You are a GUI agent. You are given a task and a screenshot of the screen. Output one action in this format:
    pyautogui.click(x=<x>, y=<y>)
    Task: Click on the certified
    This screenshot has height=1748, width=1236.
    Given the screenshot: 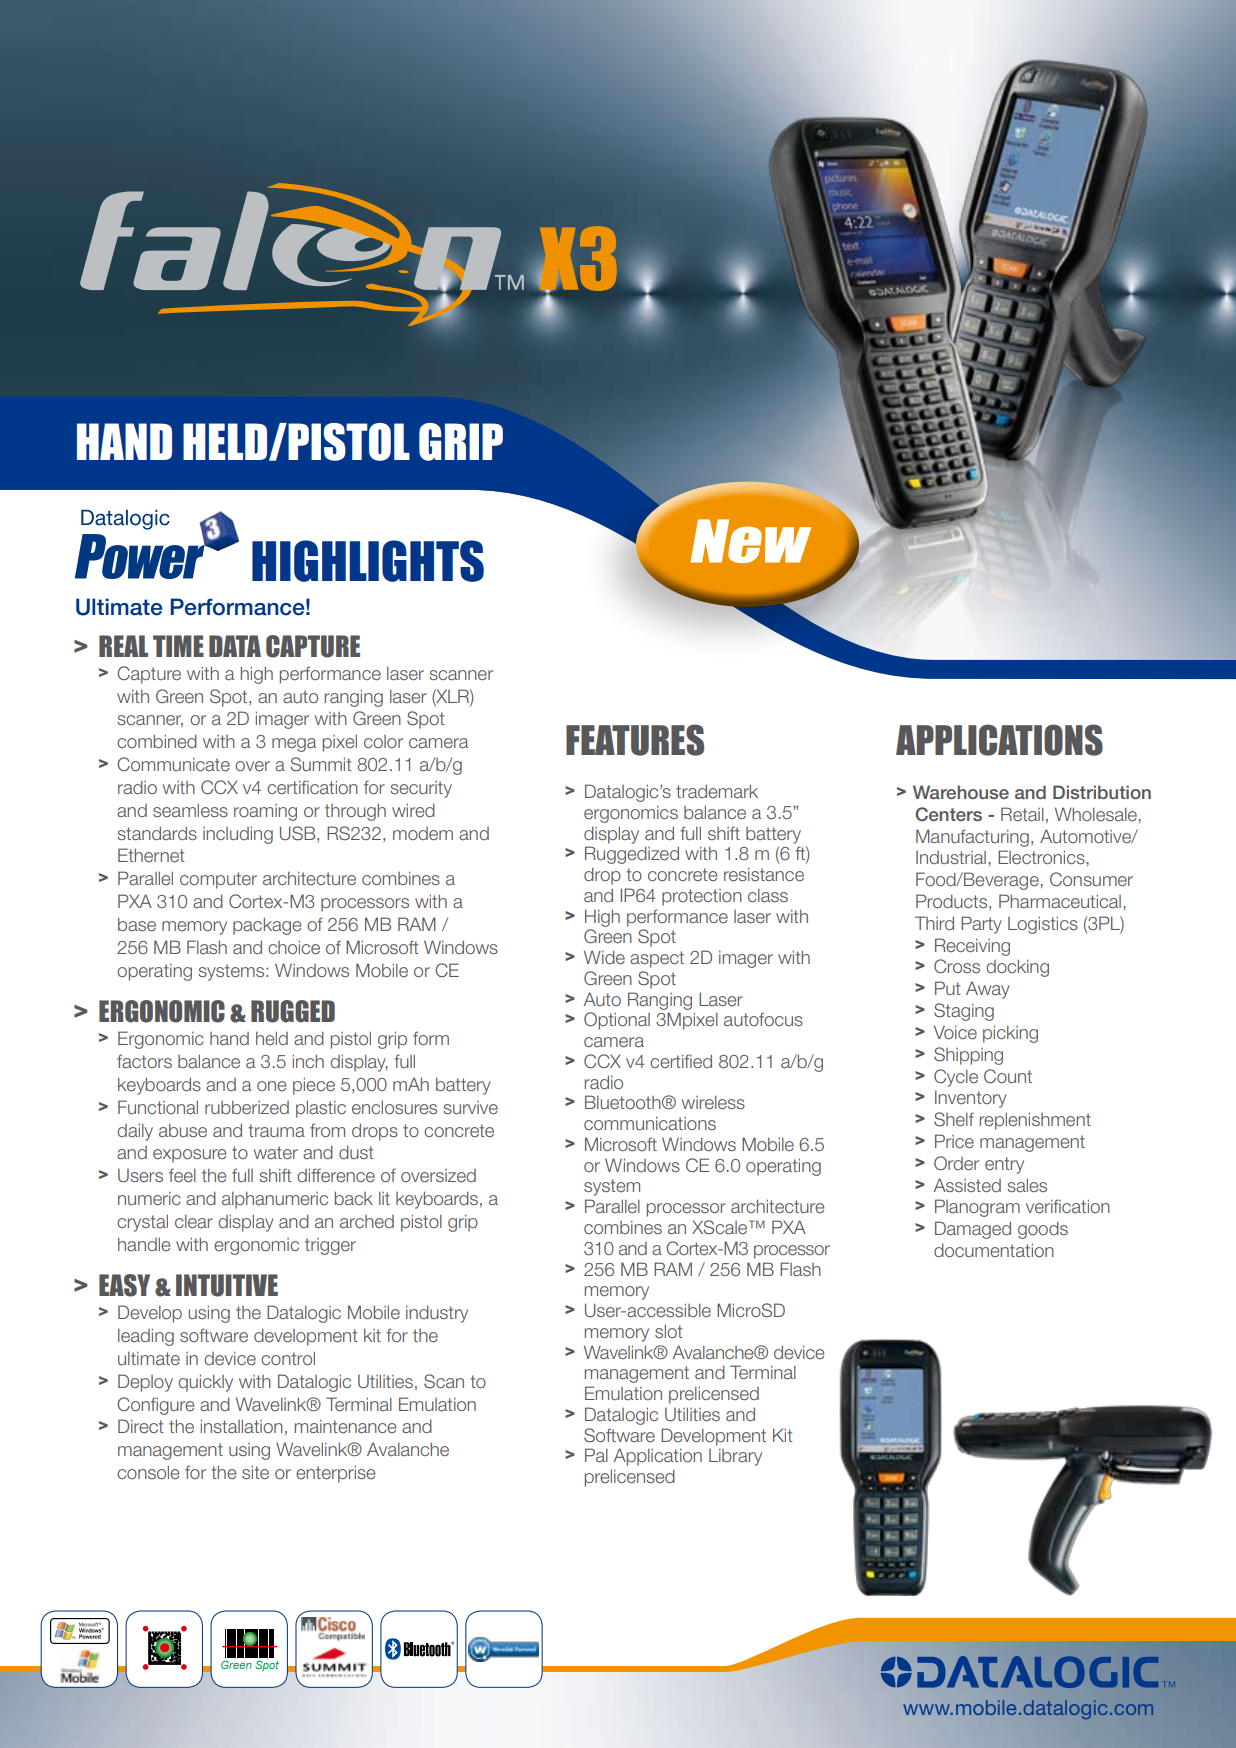 What is the action you would take?
    pyautogui.click(x=681, y=1061)
